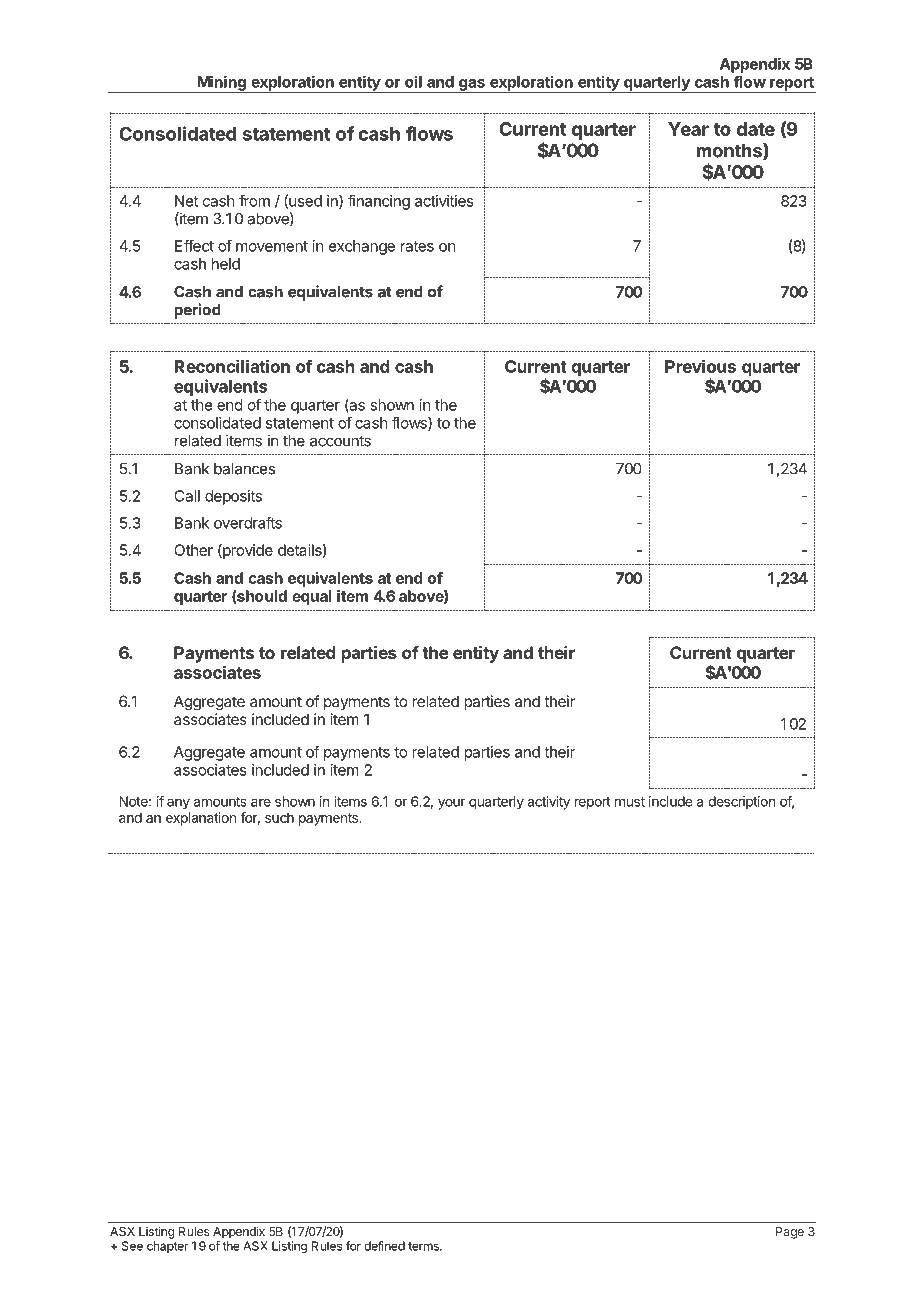  What do you see at coordinates (312, 597) in the document?
I see `equal` at bounding box center [312, 597].
